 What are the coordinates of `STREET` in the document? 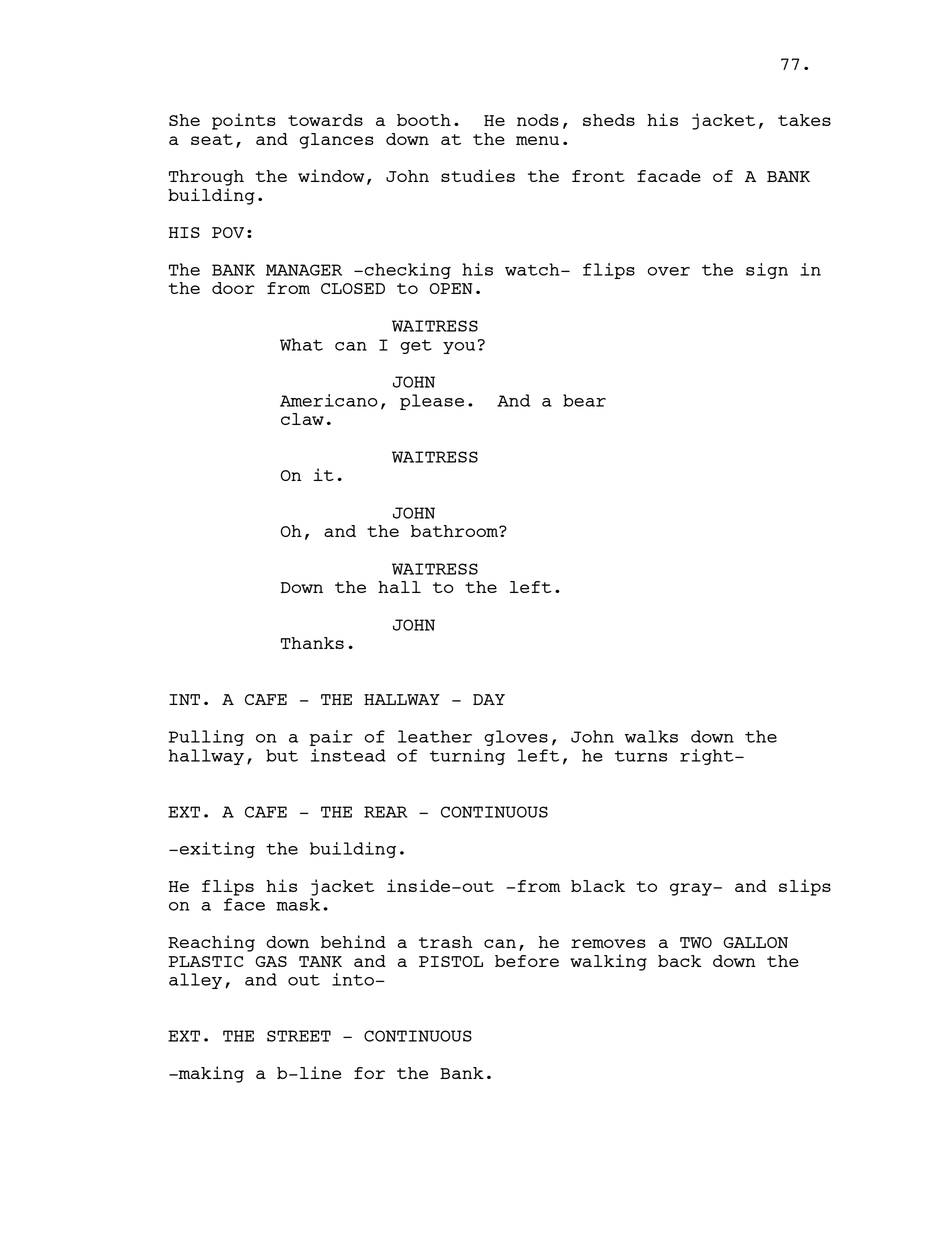 It's located at (299, 1036).
